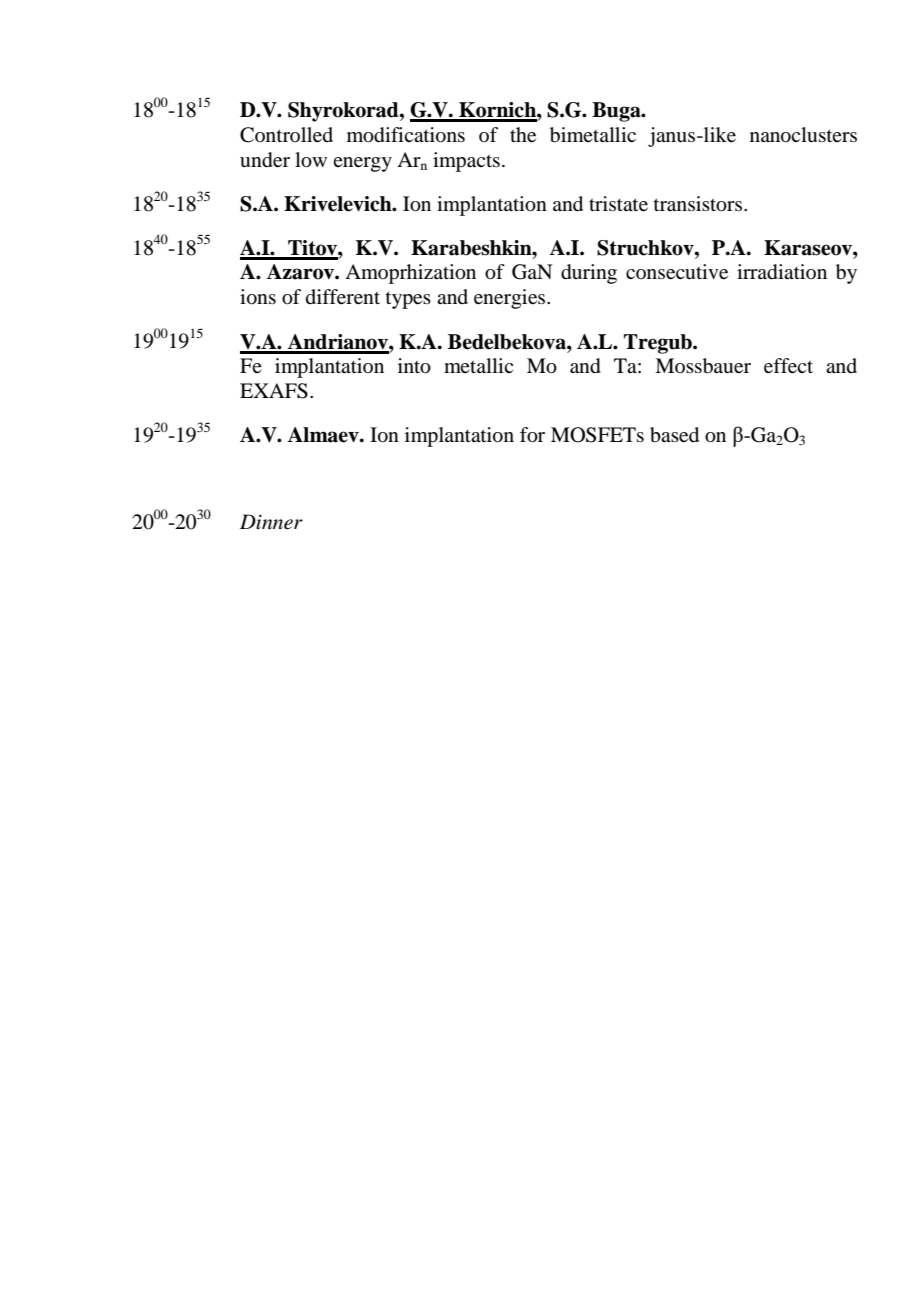 The width and height of the image is (924, 1308). Describe the element at coordinates (414, 366) in the image. I see `into` at that location.
